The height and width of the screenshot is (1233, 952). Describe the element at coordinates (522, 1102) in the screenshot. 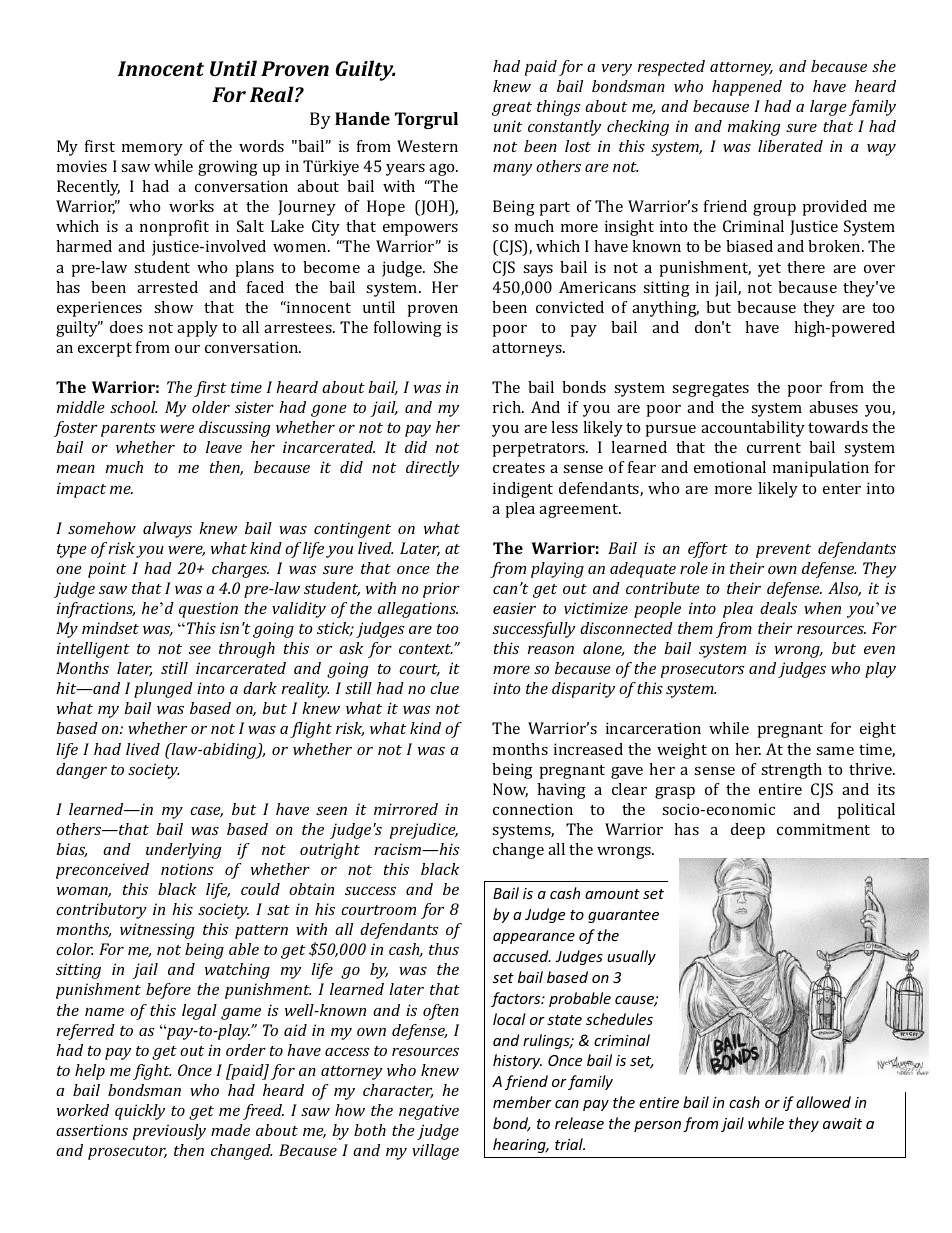

I see `member` at that location.
